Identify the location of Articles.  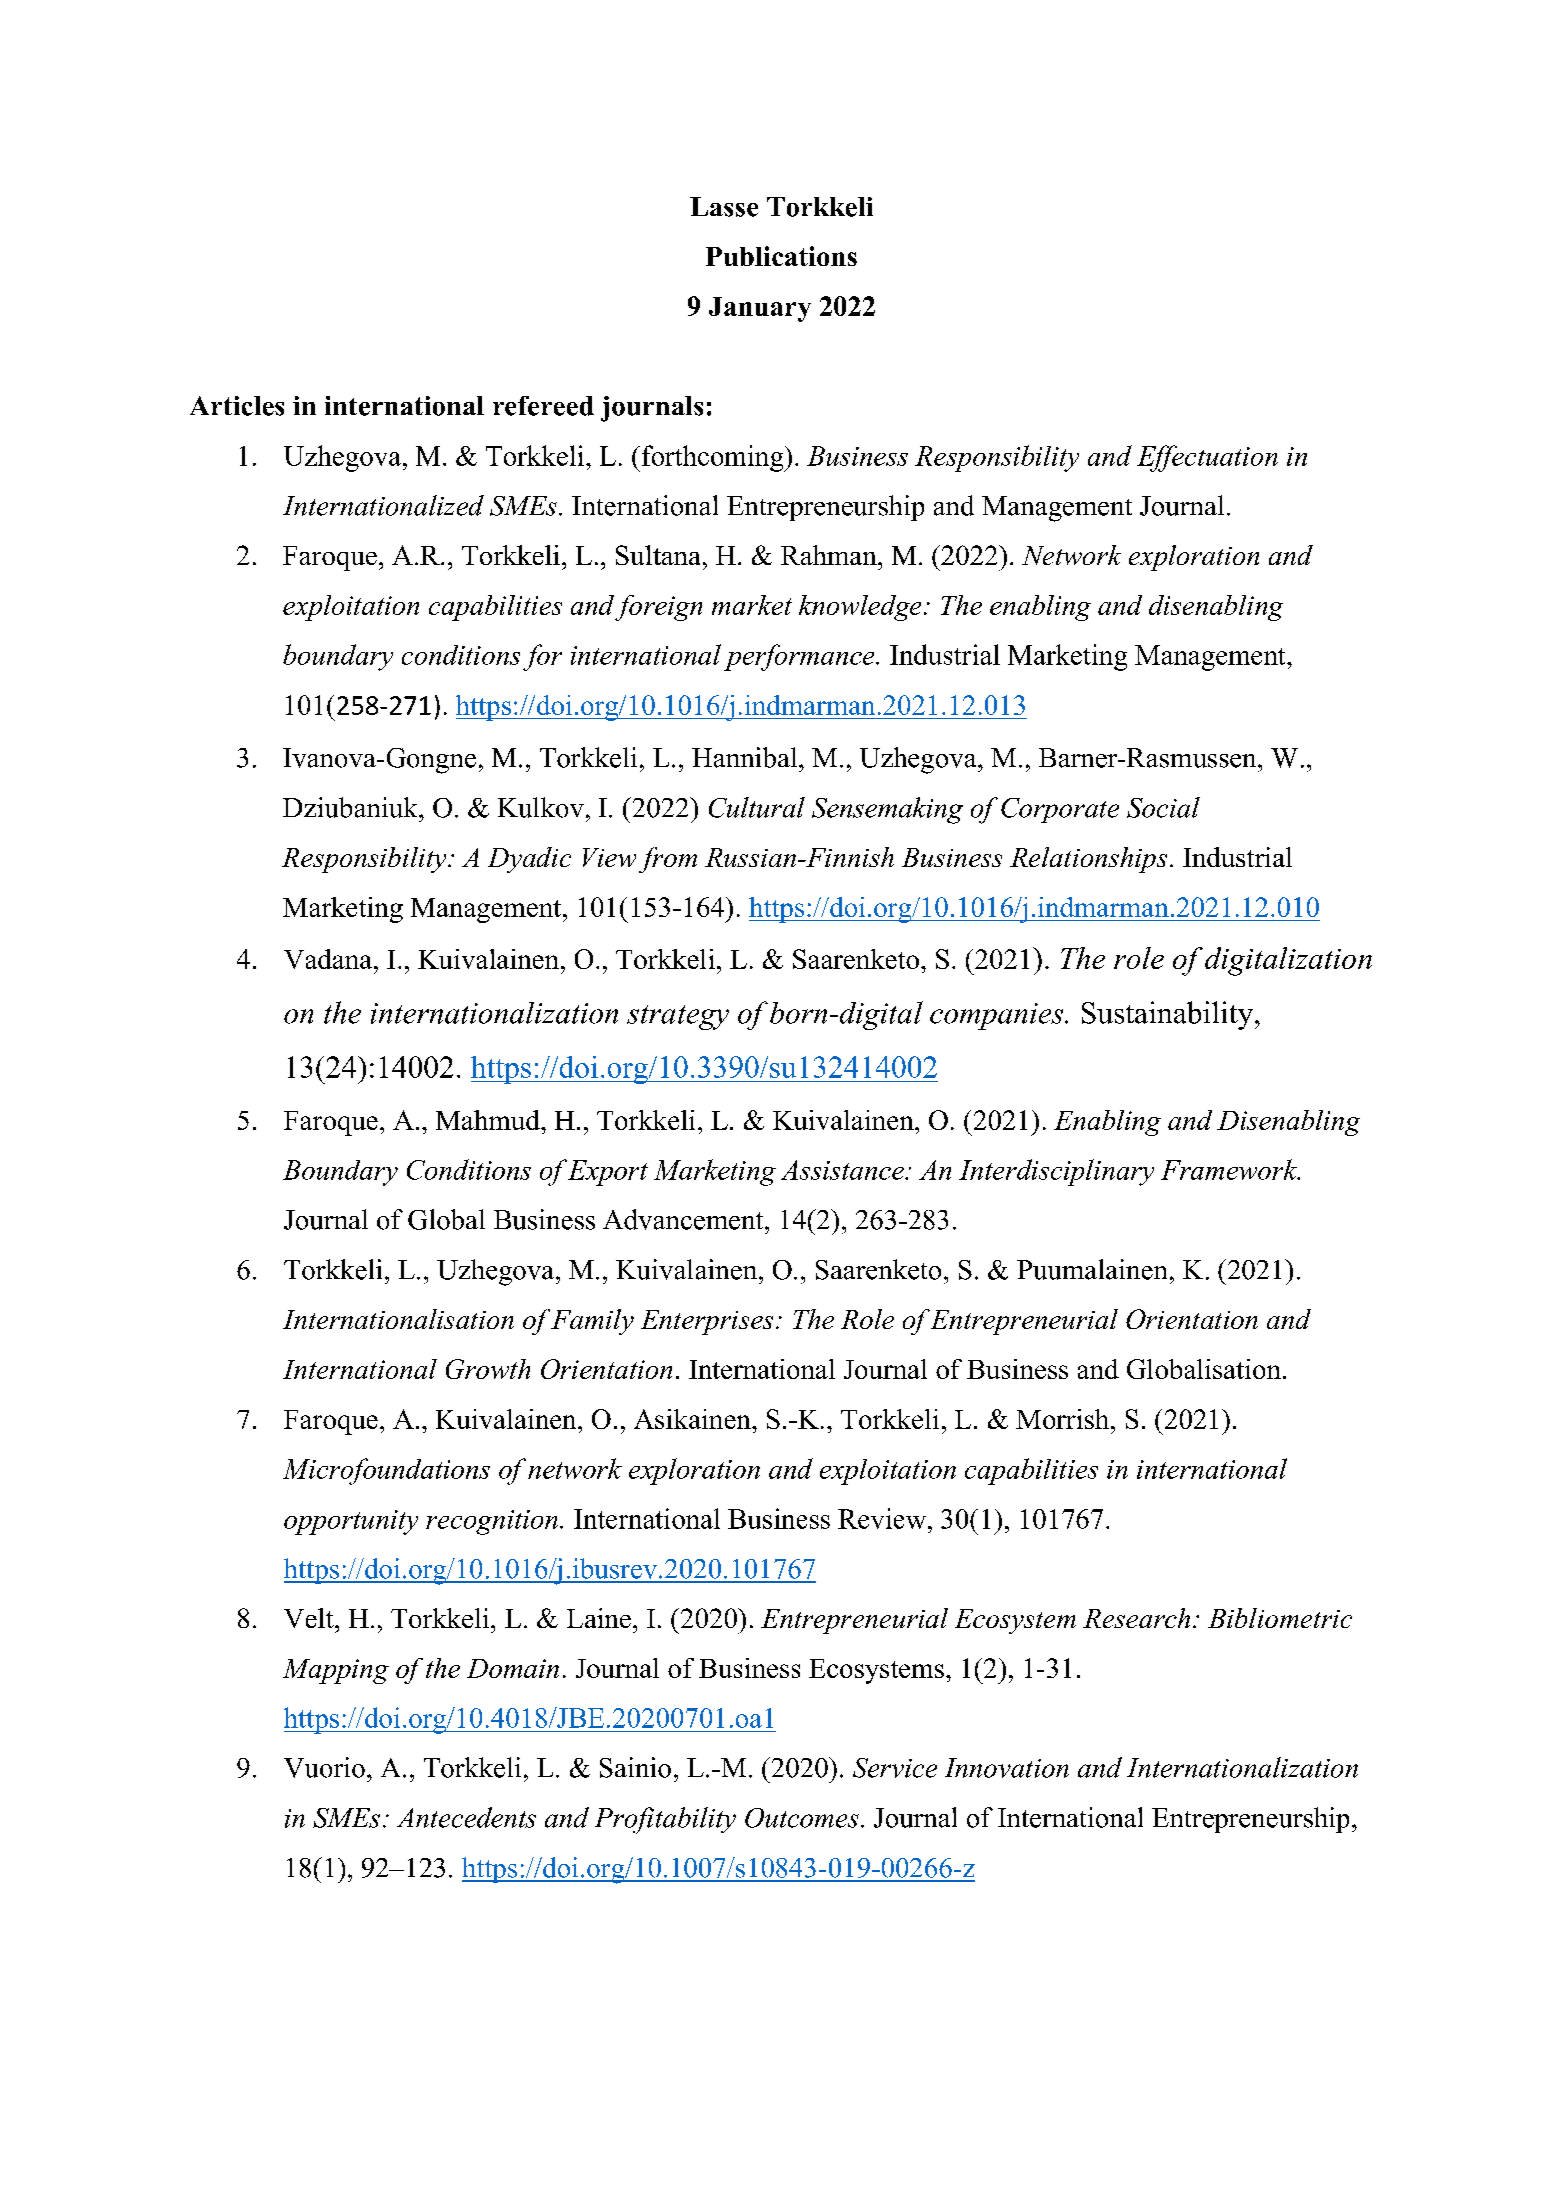
(237, 406).
